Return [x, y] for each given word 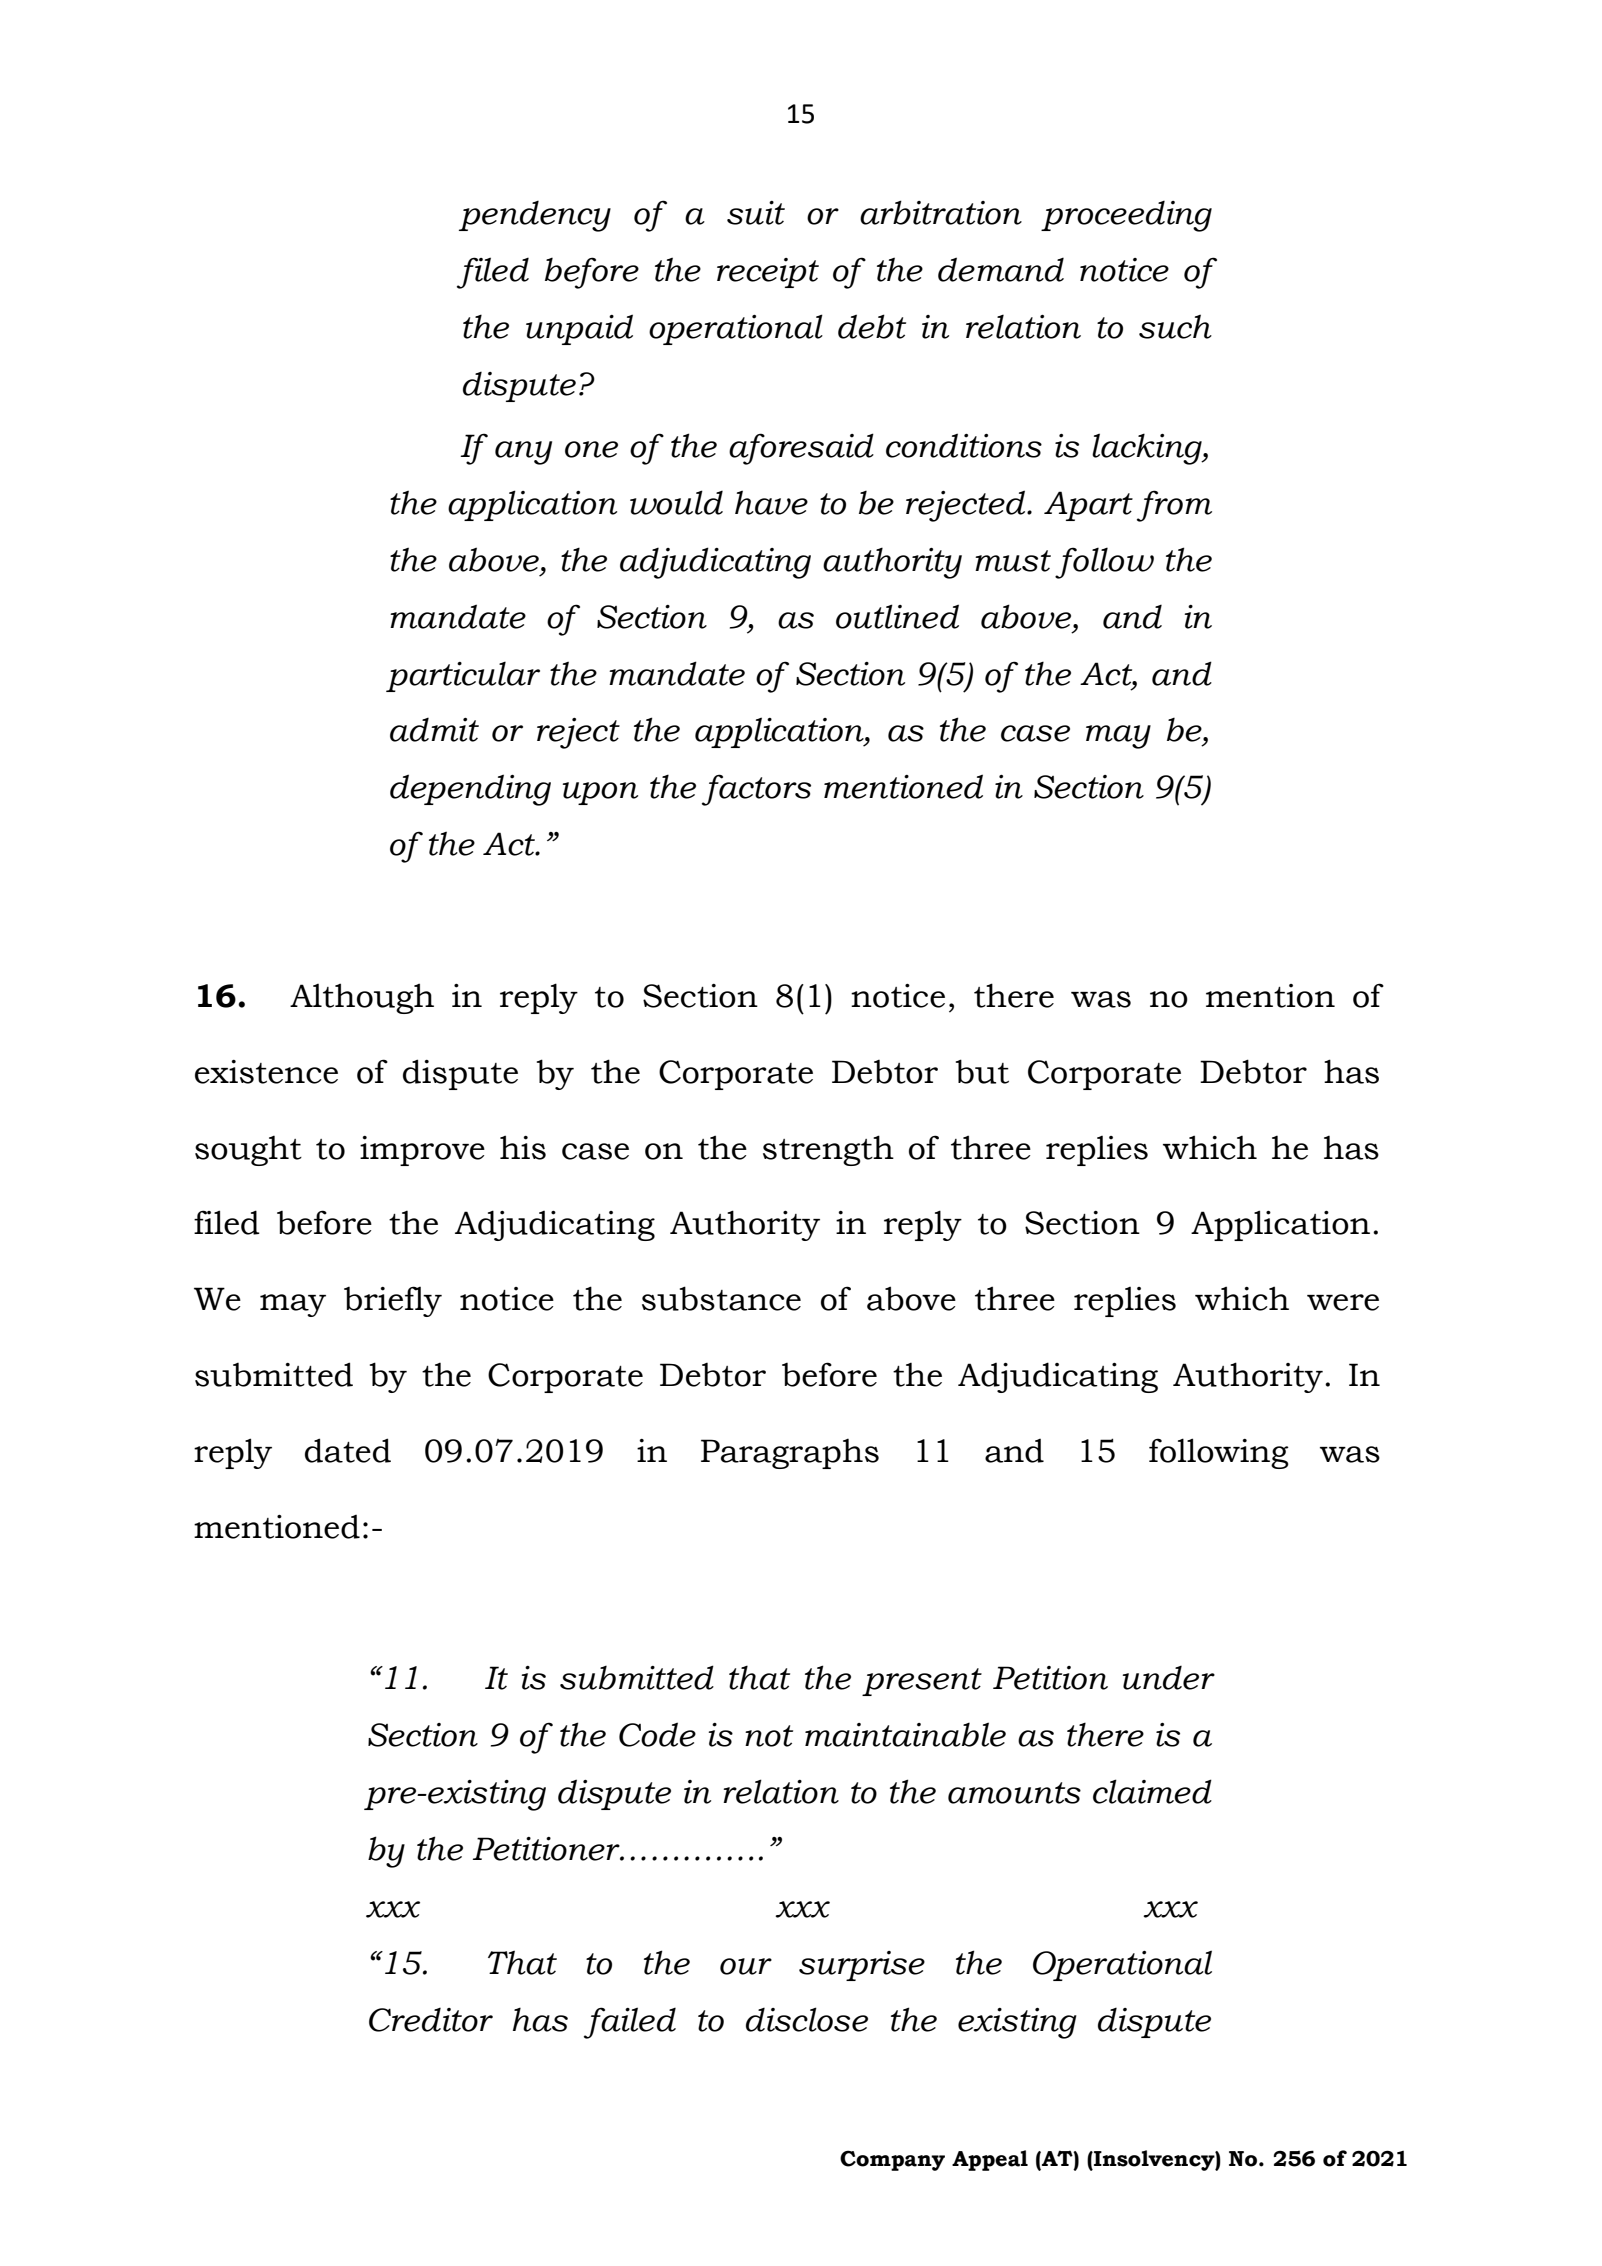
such [1175, 326]
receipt [768, 273]
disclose [807, 2019]
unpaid [579, 329]
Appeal [990, 2160]
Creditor [431, 2020]
